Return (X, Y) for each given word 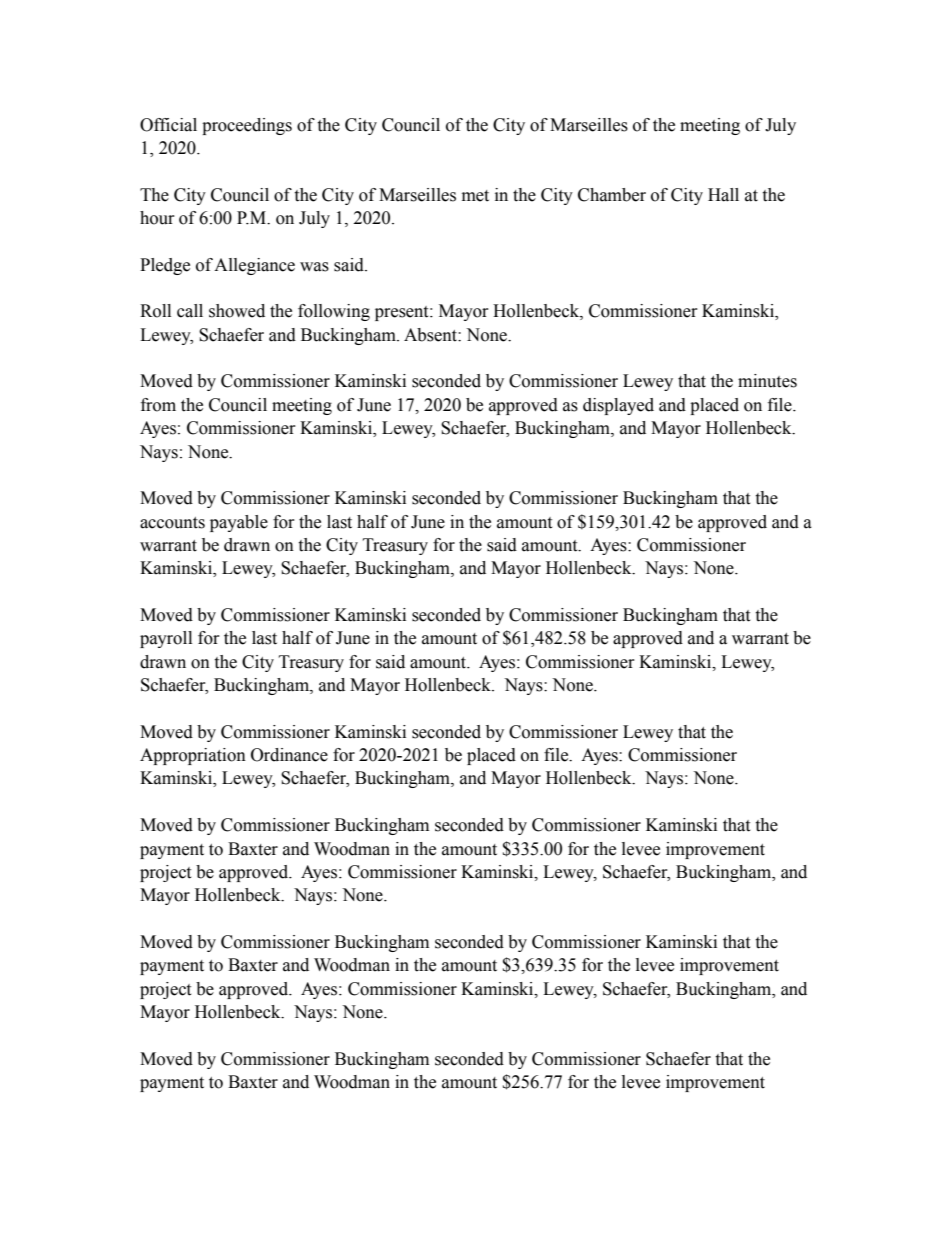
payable (239, 523)
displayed (618, 406)
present (403, 313)
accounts (172, 523)
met (475, 196)
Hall (723, 195)
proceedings (247, 126)
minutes (767, 381)
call (190, 311)
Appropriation (193, 756)
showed (237, 311)
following (334, 312)
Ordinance (289, 755)
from (158, 405)
